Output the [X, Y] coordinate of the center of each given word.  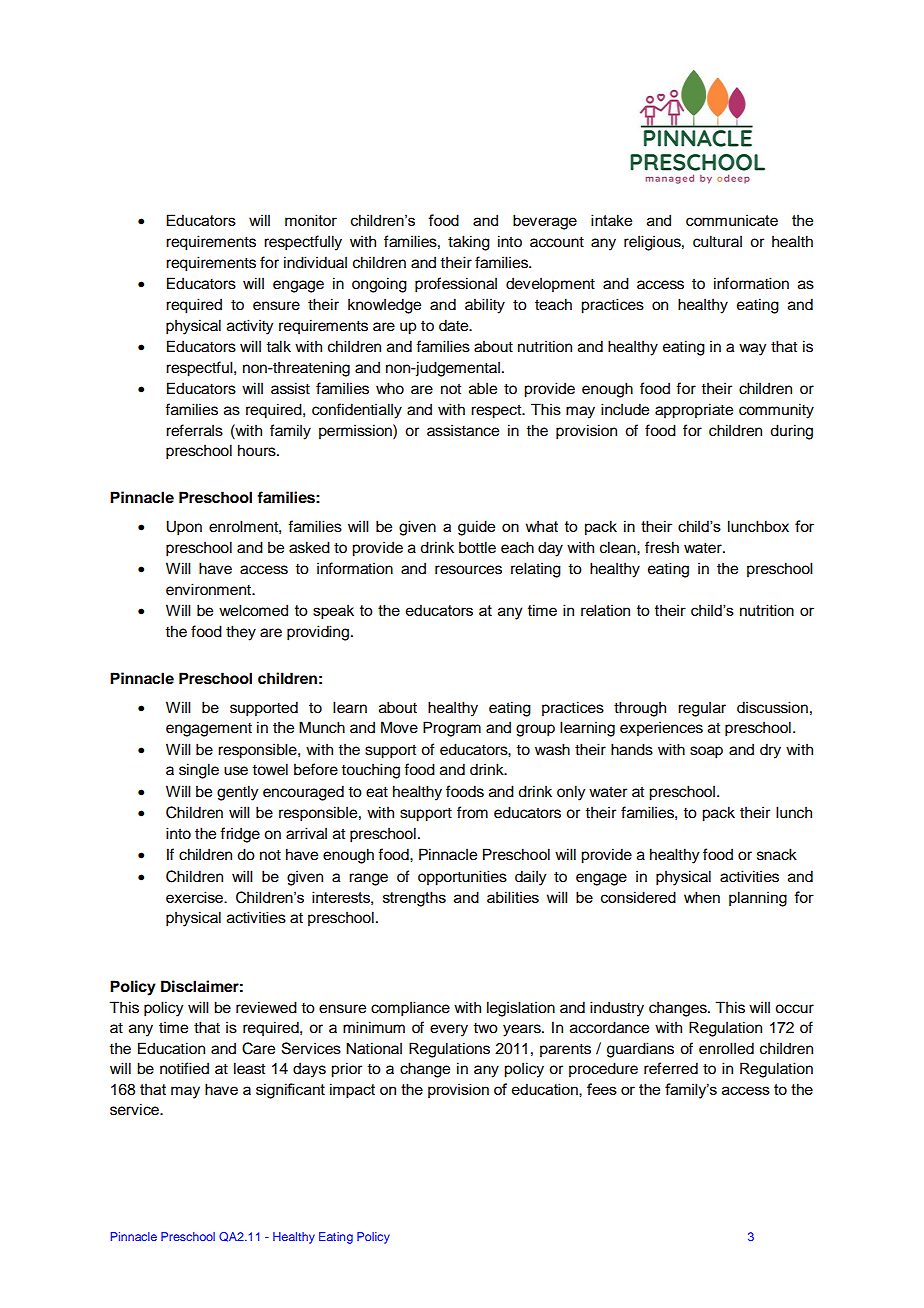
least [249, 1068]
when [702, 897]
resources [468, 570]
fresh [662, 547]
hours [258, 450]
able [483, 388]
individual [315, 262]
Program [452, 729]
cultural [717, 241]
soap [706, 752]
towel [270, 769]
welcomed [253, 610]
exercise [195, 897]
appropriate [694, 411]
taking [469, 243]
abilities [513, 897]
